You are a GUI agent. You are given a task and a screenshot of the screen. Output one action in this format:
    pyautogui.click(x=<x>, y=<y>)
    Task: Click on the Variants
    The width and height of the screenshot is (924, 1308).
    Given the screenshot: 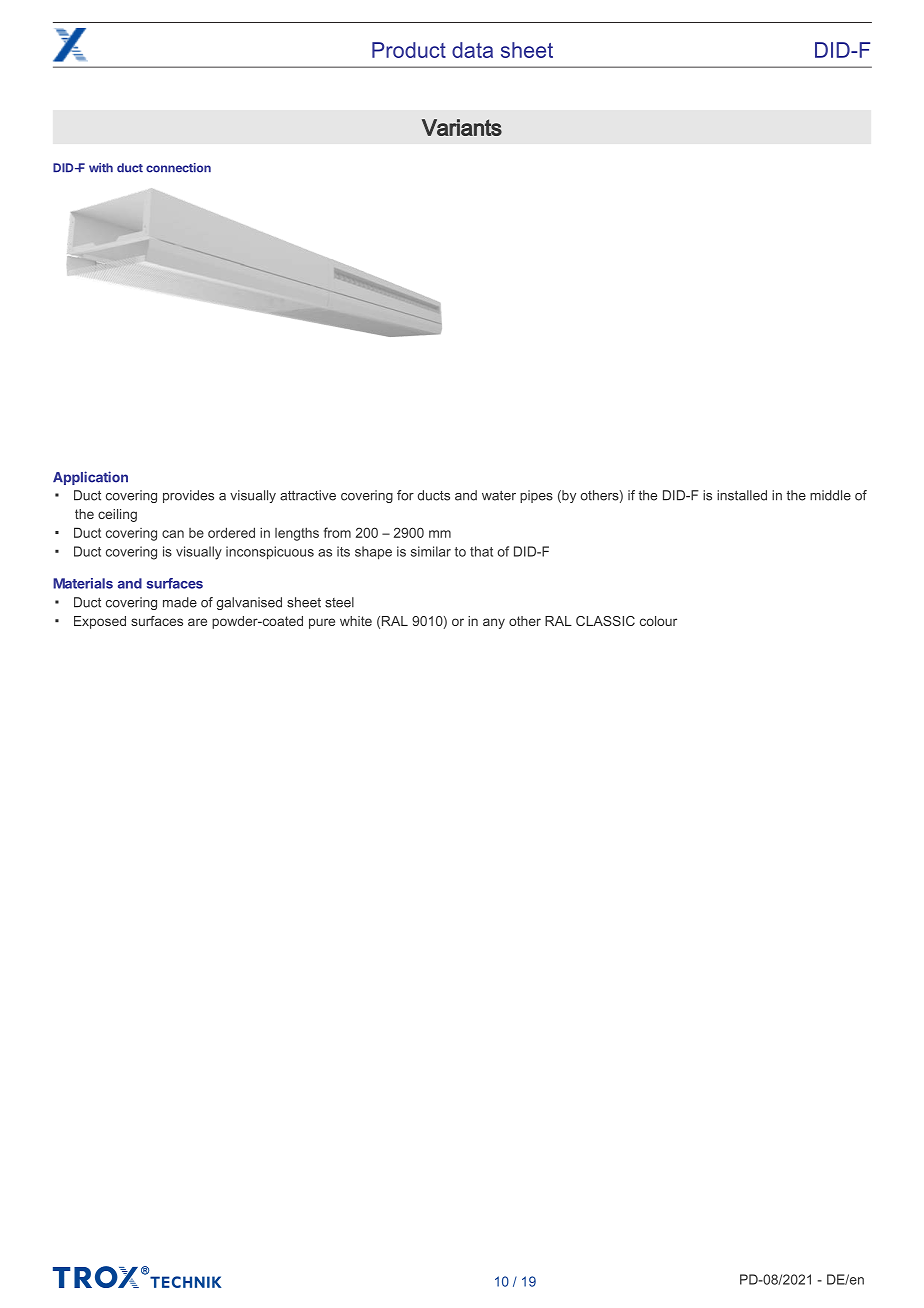 What is the action you would take?
    pyautogui.click(x=462, y=127)
